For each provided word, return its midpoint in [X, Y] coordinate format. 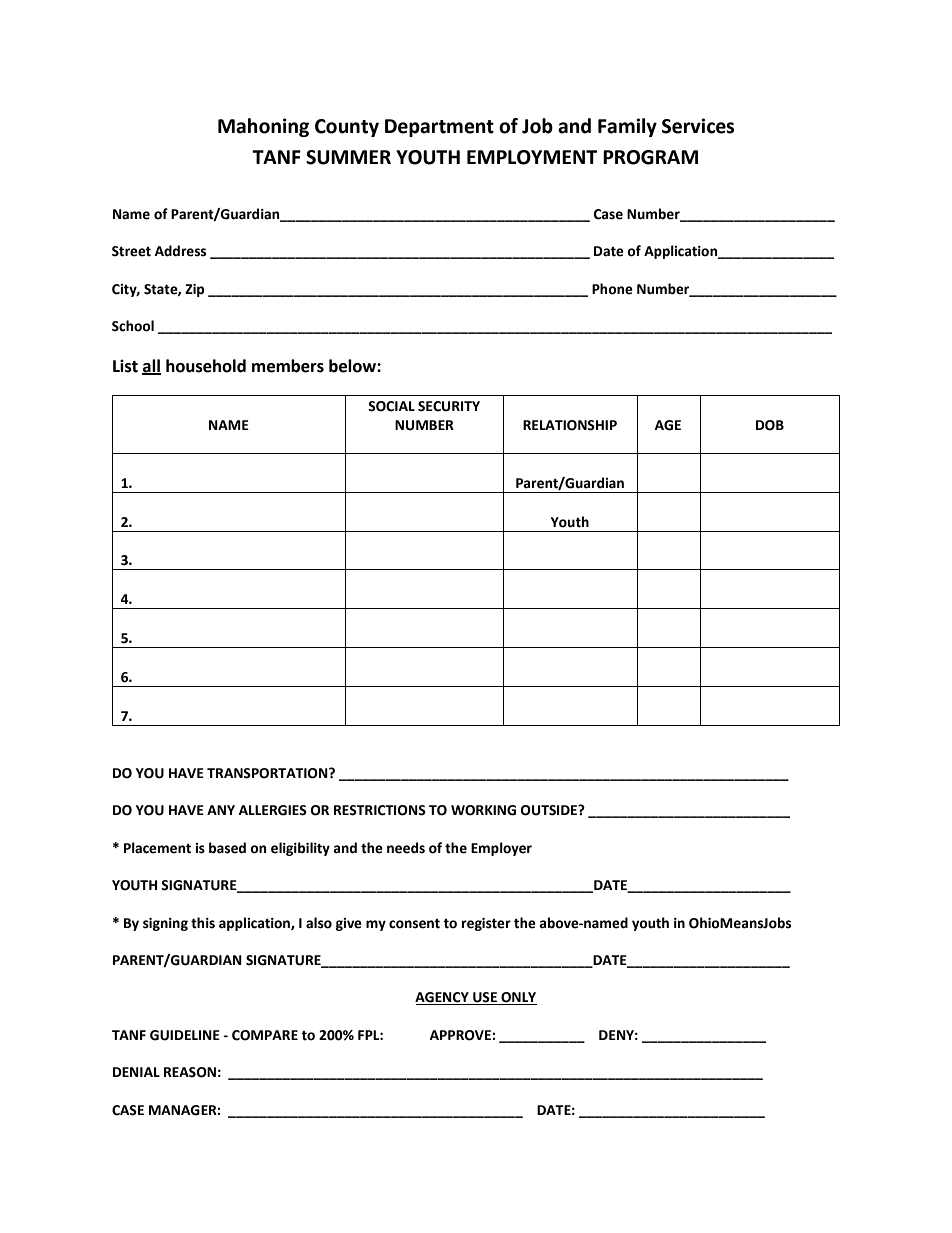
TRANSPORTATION [268, 773]
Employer [501, 849]
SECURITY [449, 406]
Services [698, 126]
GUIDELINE [185, 1035]
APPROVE [461, 1035]
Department [439, 128]
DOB [770, 425]
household [206, 366]
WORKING [483, 810]
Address [180, 251]
